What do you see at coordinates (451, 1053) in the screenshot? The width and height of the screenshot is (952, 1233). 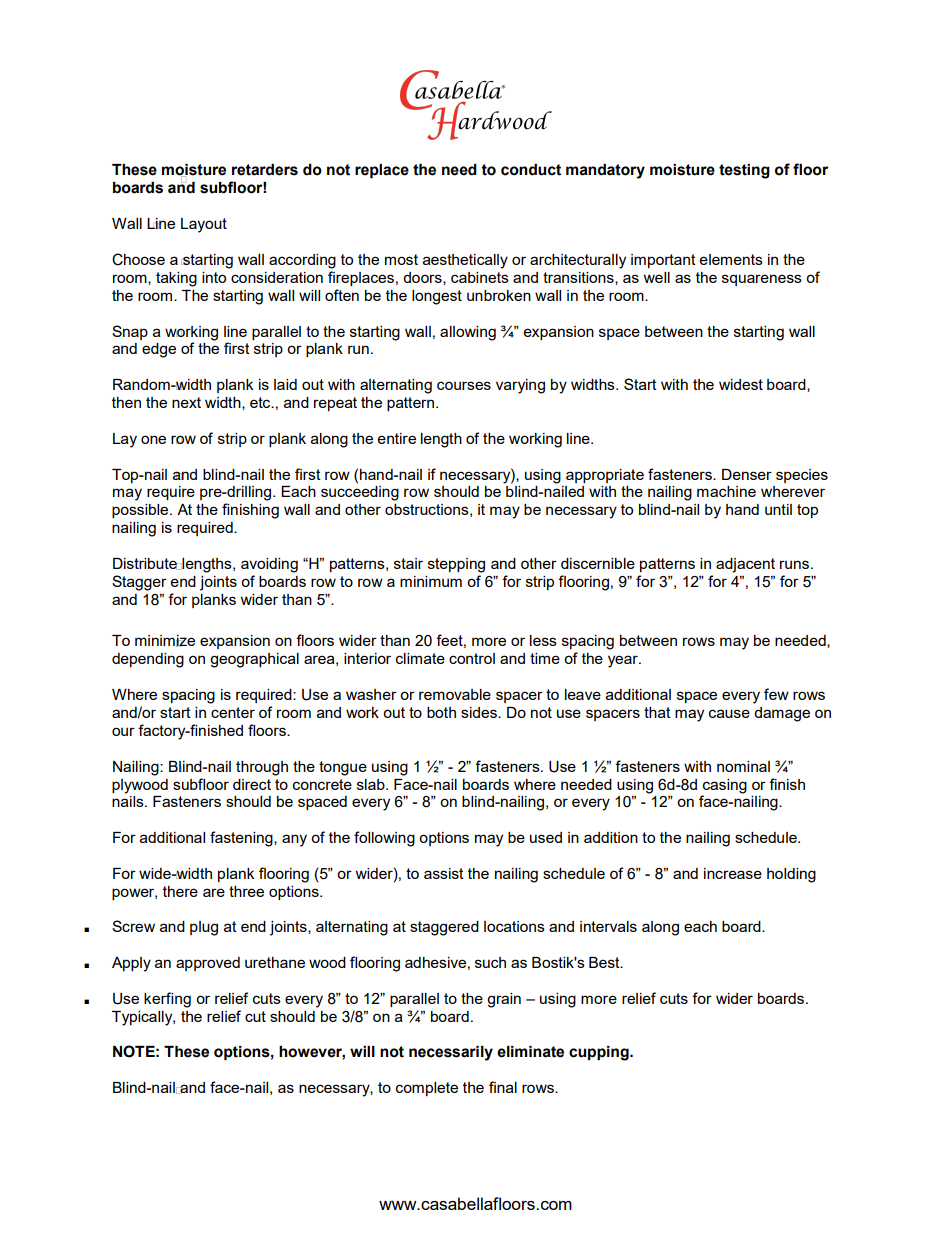 I see `necessarily` at bounding box center [451, 1053].
